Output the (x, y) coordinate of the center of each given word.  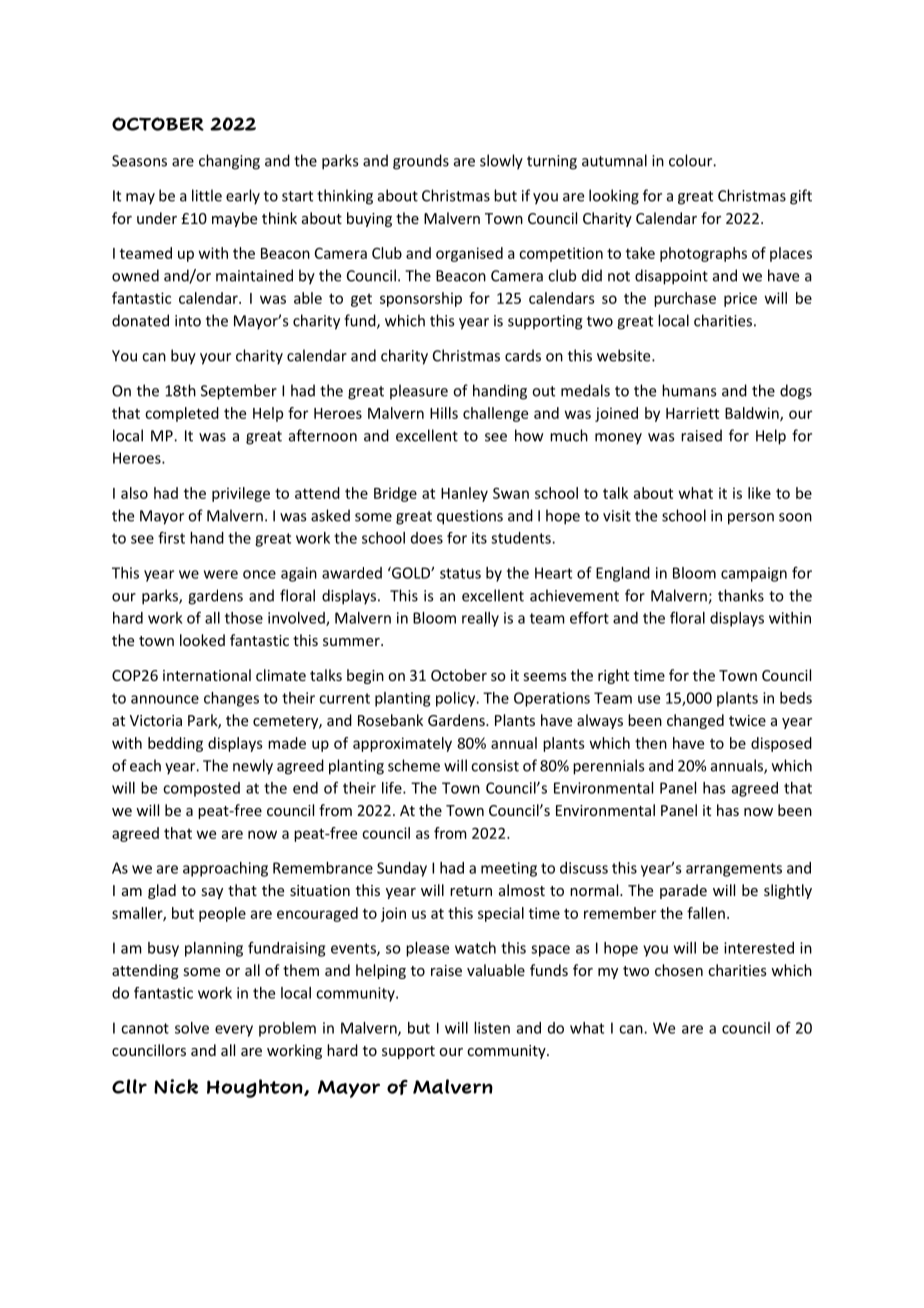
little (207, 195)
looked (202, 640)
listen (492, 1028)
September (239, 392)
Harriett (692, 413)
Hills (444, 413)
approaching (225, 869)
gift (801, 197)
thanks (741, 595)
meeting (509, 869)
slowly (501, 162)
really (480, 619)
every (234, 1031)
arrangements (734, 870)
